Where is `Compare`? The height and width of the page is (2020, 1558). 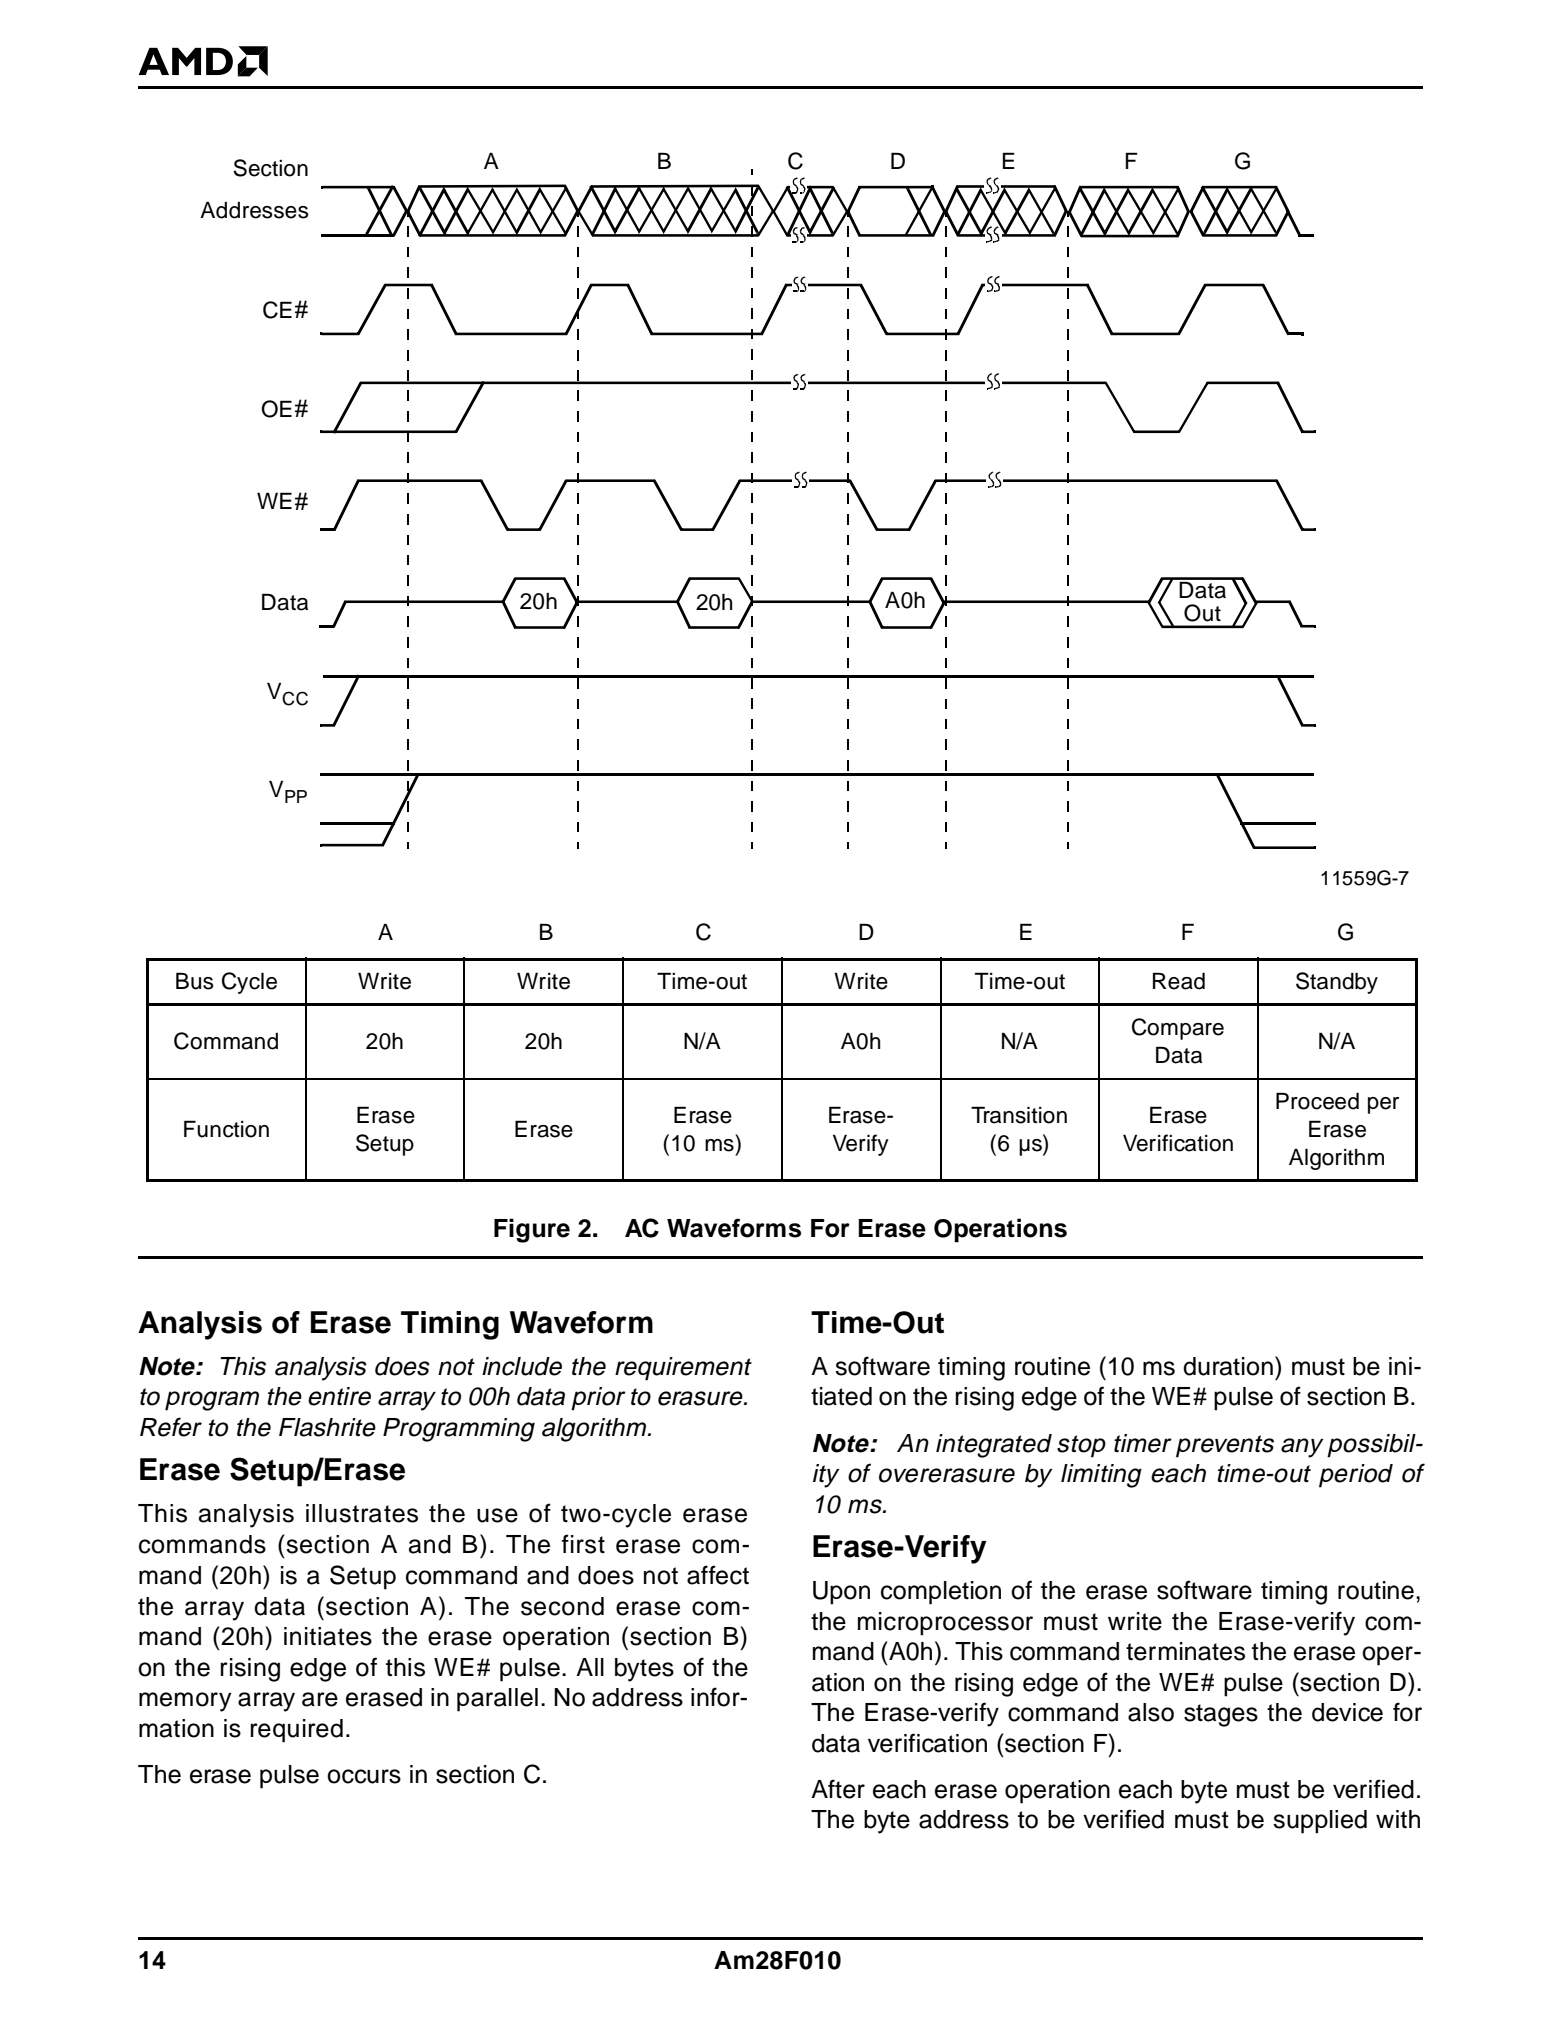
Compare is located at coordinates (1178, 1029).
